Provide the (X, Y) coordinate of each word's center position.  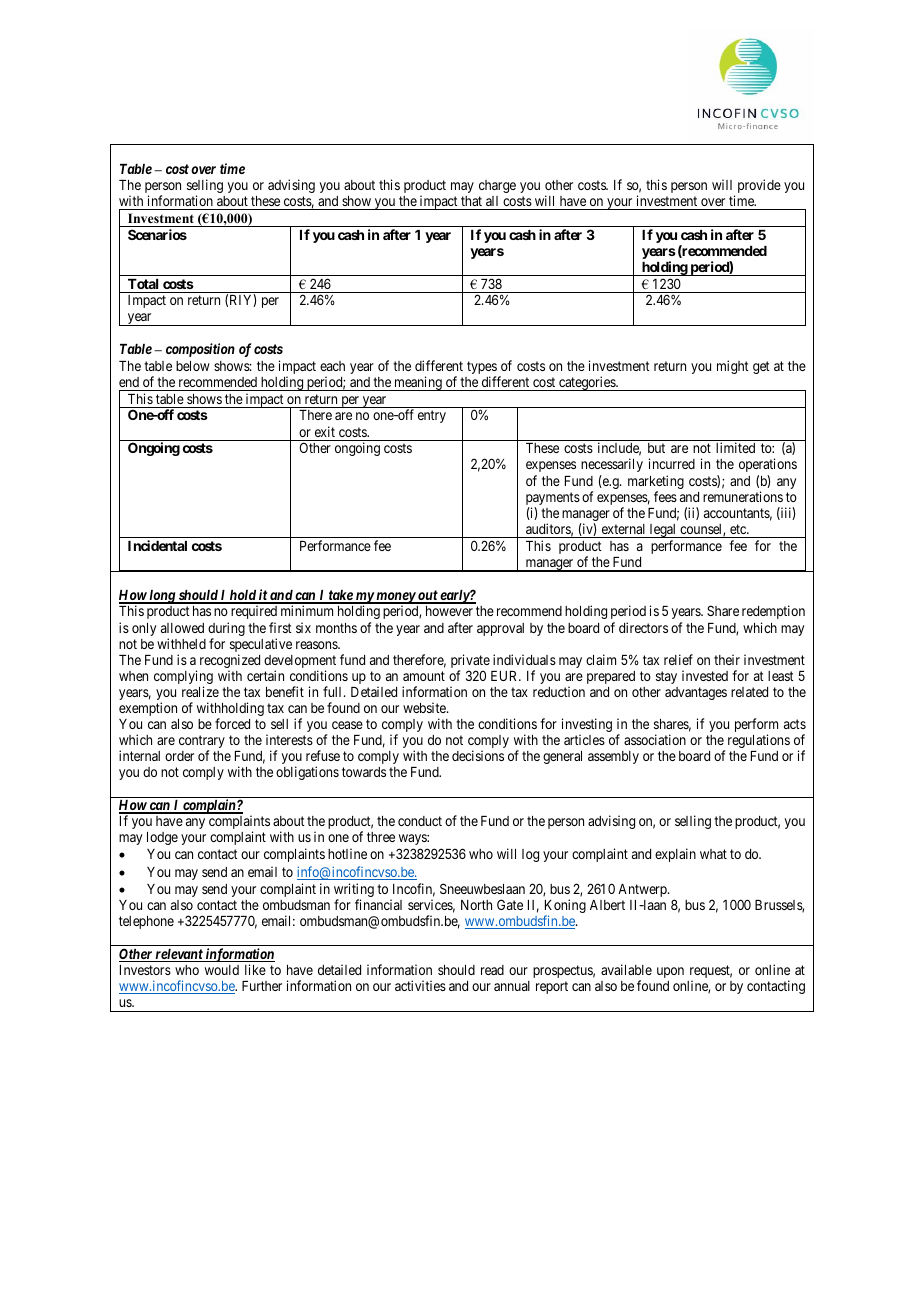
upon (670, 972)
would (222, 970)
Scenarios (157, 234)
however (449, 611)
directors (643, 627)
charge (497, 186)
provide (759, 186)
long (162, 597)
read (492, 970)
